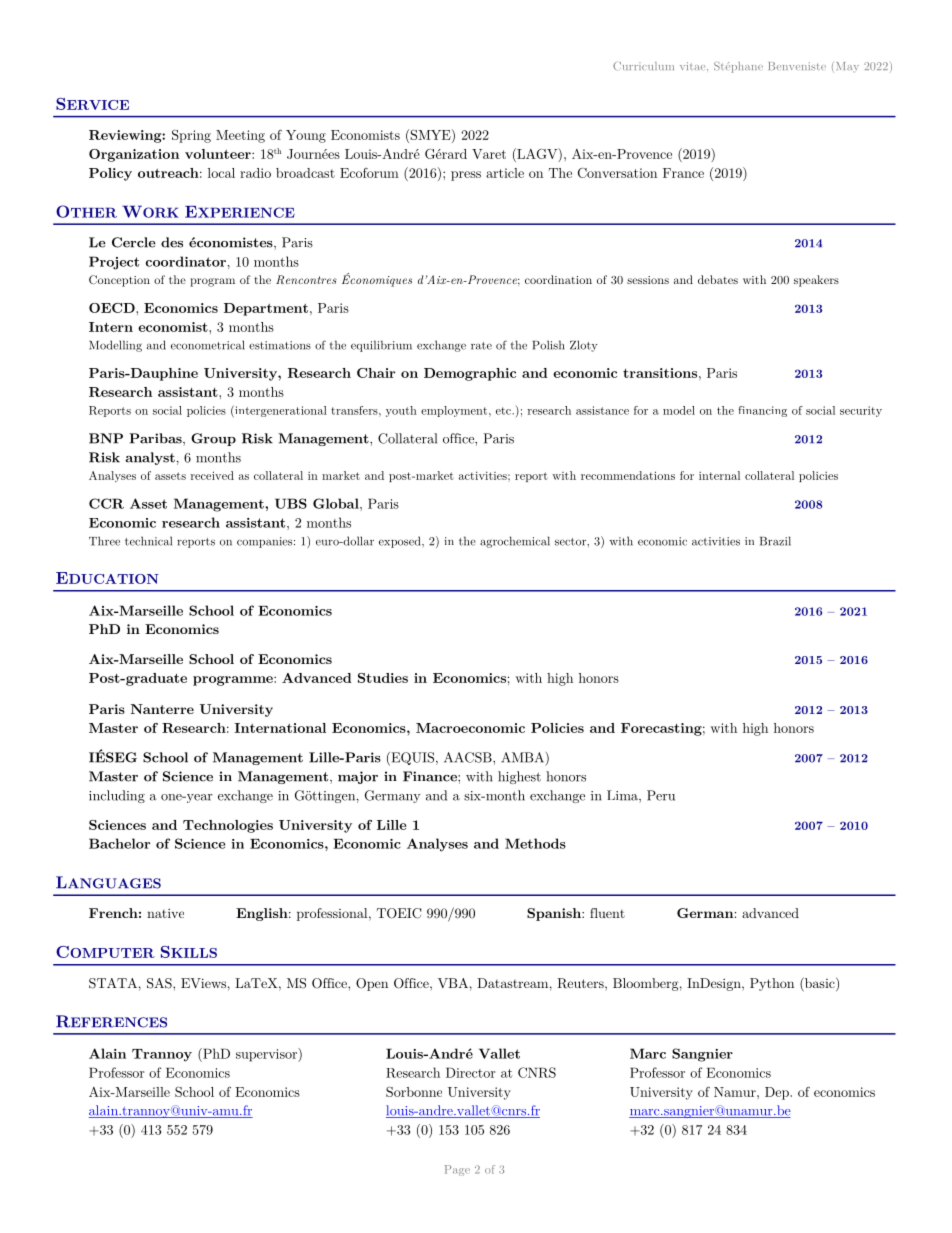 The height and width of the screenshot is (1233, 952). Describe the element at coordinates (431, 776) in the screenshot. I see `Finance` at that location.
